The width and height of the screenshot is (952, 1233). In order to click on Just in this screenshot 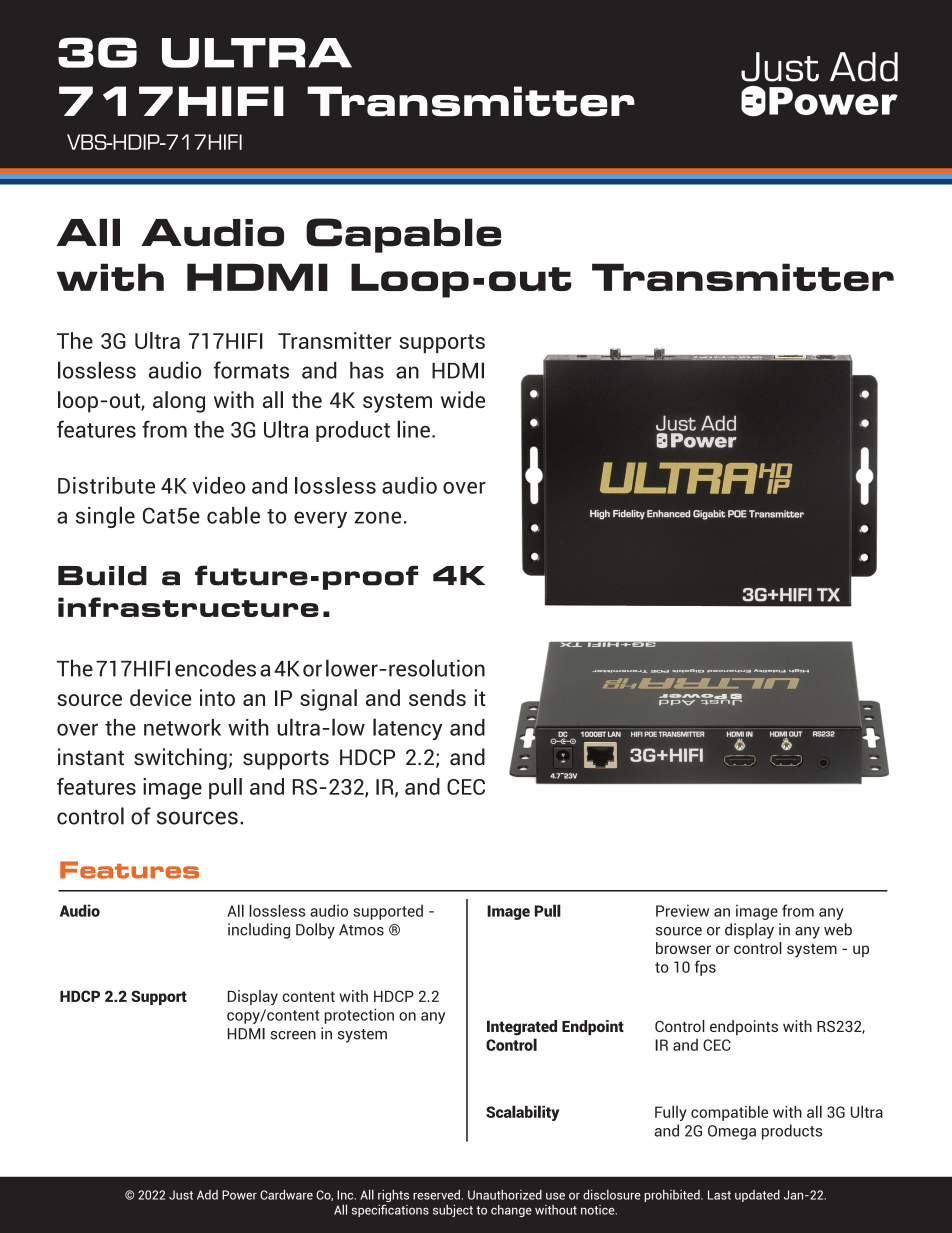, I will do `click(181, 1195)`.
